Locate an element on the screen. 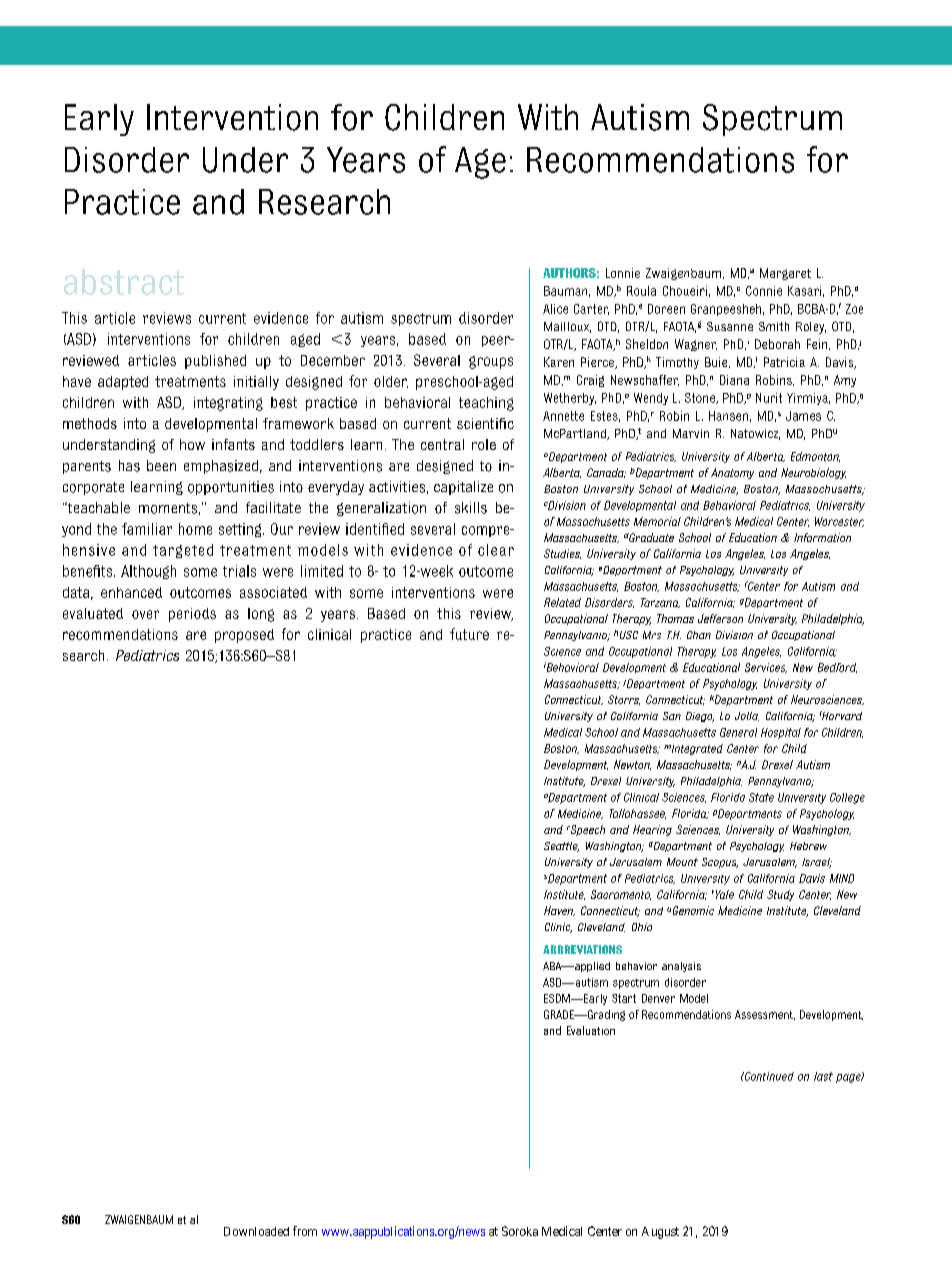 This screenshot has width=952, height=1275. proposed is located at coordinates (244, 636).
